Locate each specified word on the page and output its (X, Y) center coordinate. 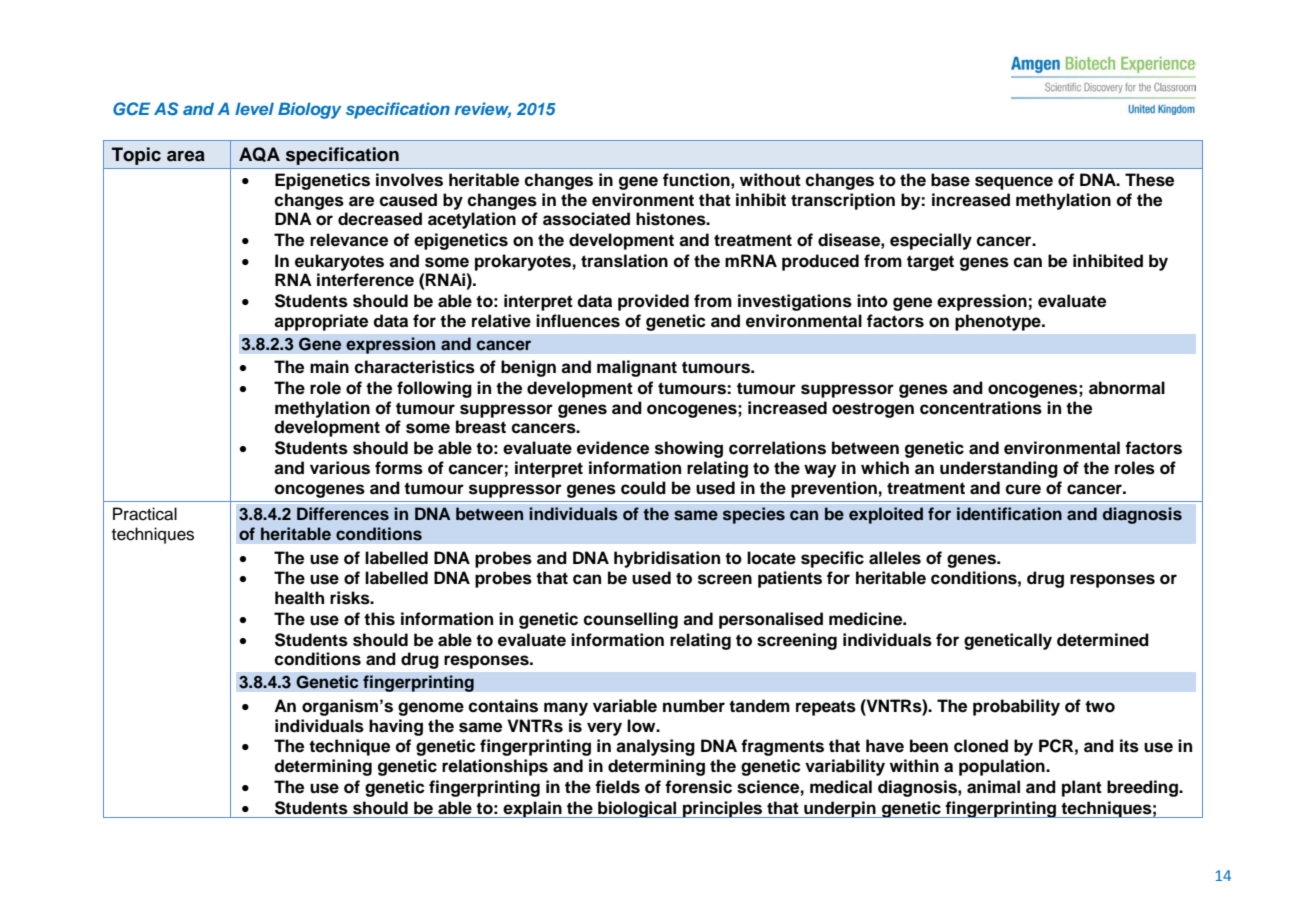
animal (993, 787)
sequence (1014, 183)
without (770, 180)
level (254, 108)
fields (617, 787)
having (396, 727)
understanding (999, 469)
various (340, 468)
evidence (613, 448)
